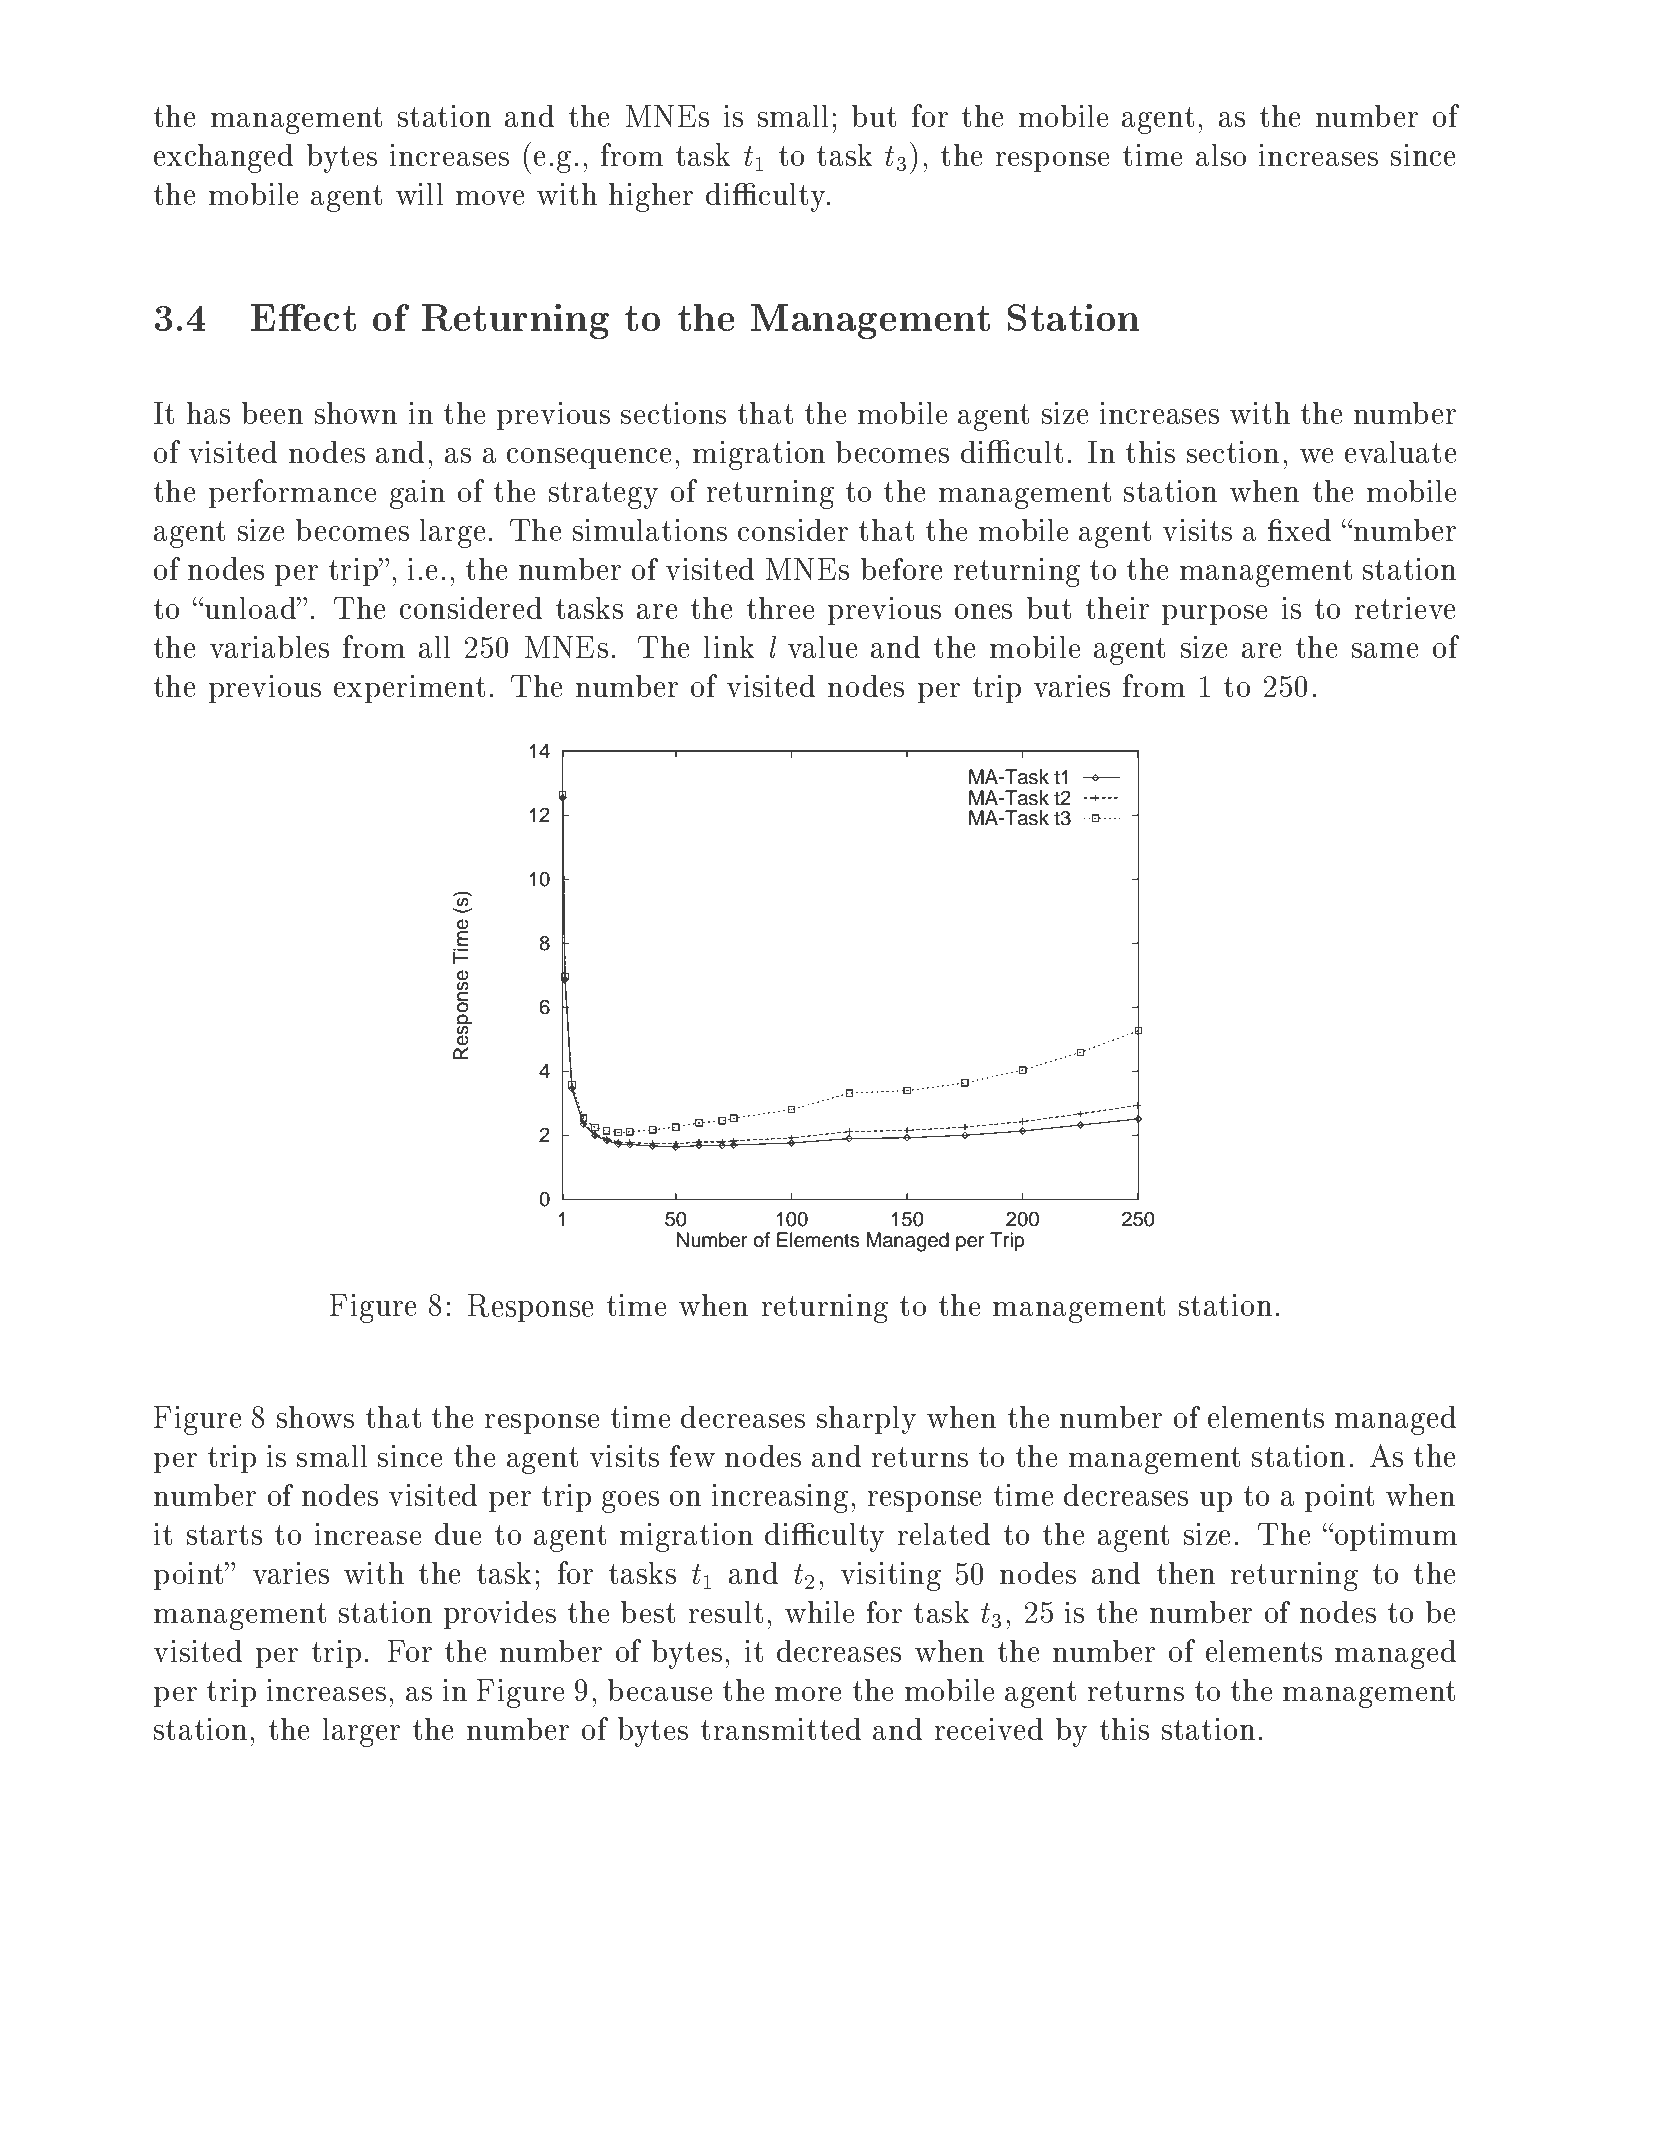 The height and width of the image is (2140, 1654). What do you see at coordinates (409, 689) in the image?
I see `experiment` at bounding box center [409, 689].
